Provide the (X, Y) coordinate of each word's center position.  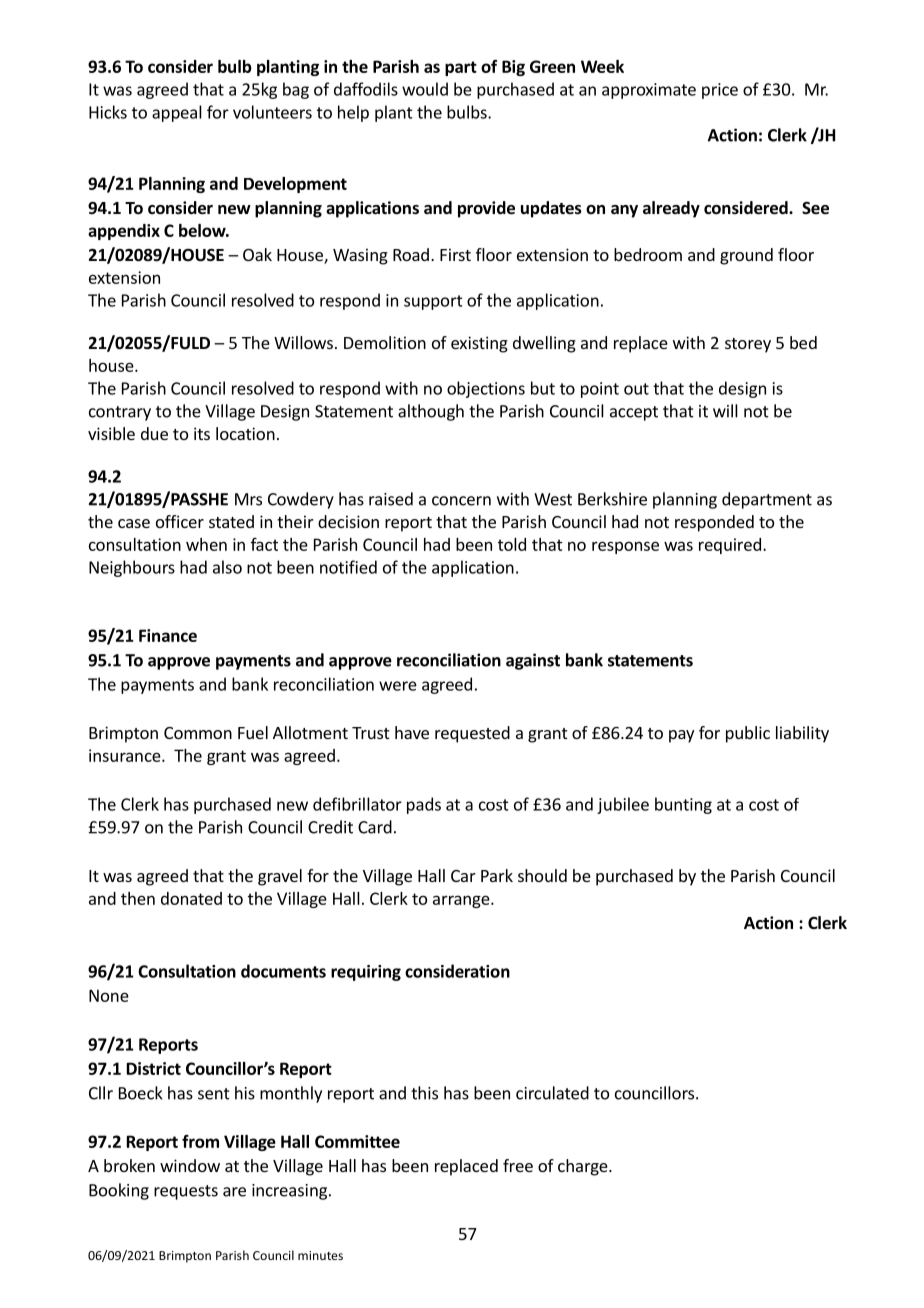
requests (186, 1192)
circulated (552, 1093)
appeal (177, 113)
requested (472, 734)
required (730, 546)
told (512, 544)
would (425, 89)
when (206, 544)
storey (748, 345)
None (109, 995)
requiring (366, 973)
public (748, 734)
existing (479, 344)
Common (198, 733)
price (720, 91)
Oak (257, 254)
